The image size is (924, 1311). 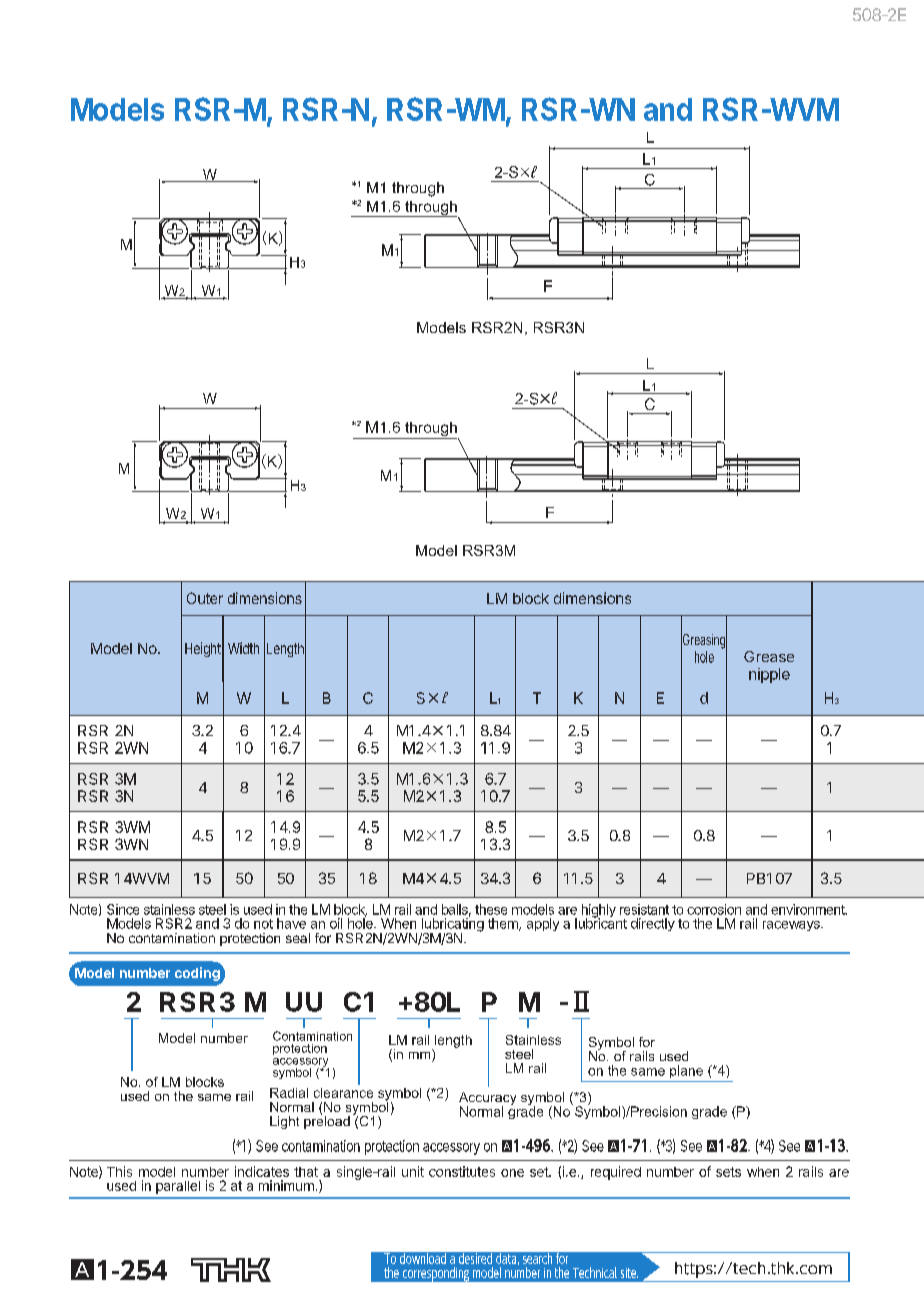 I want to click on Grease, so click(x=769, y=656).
